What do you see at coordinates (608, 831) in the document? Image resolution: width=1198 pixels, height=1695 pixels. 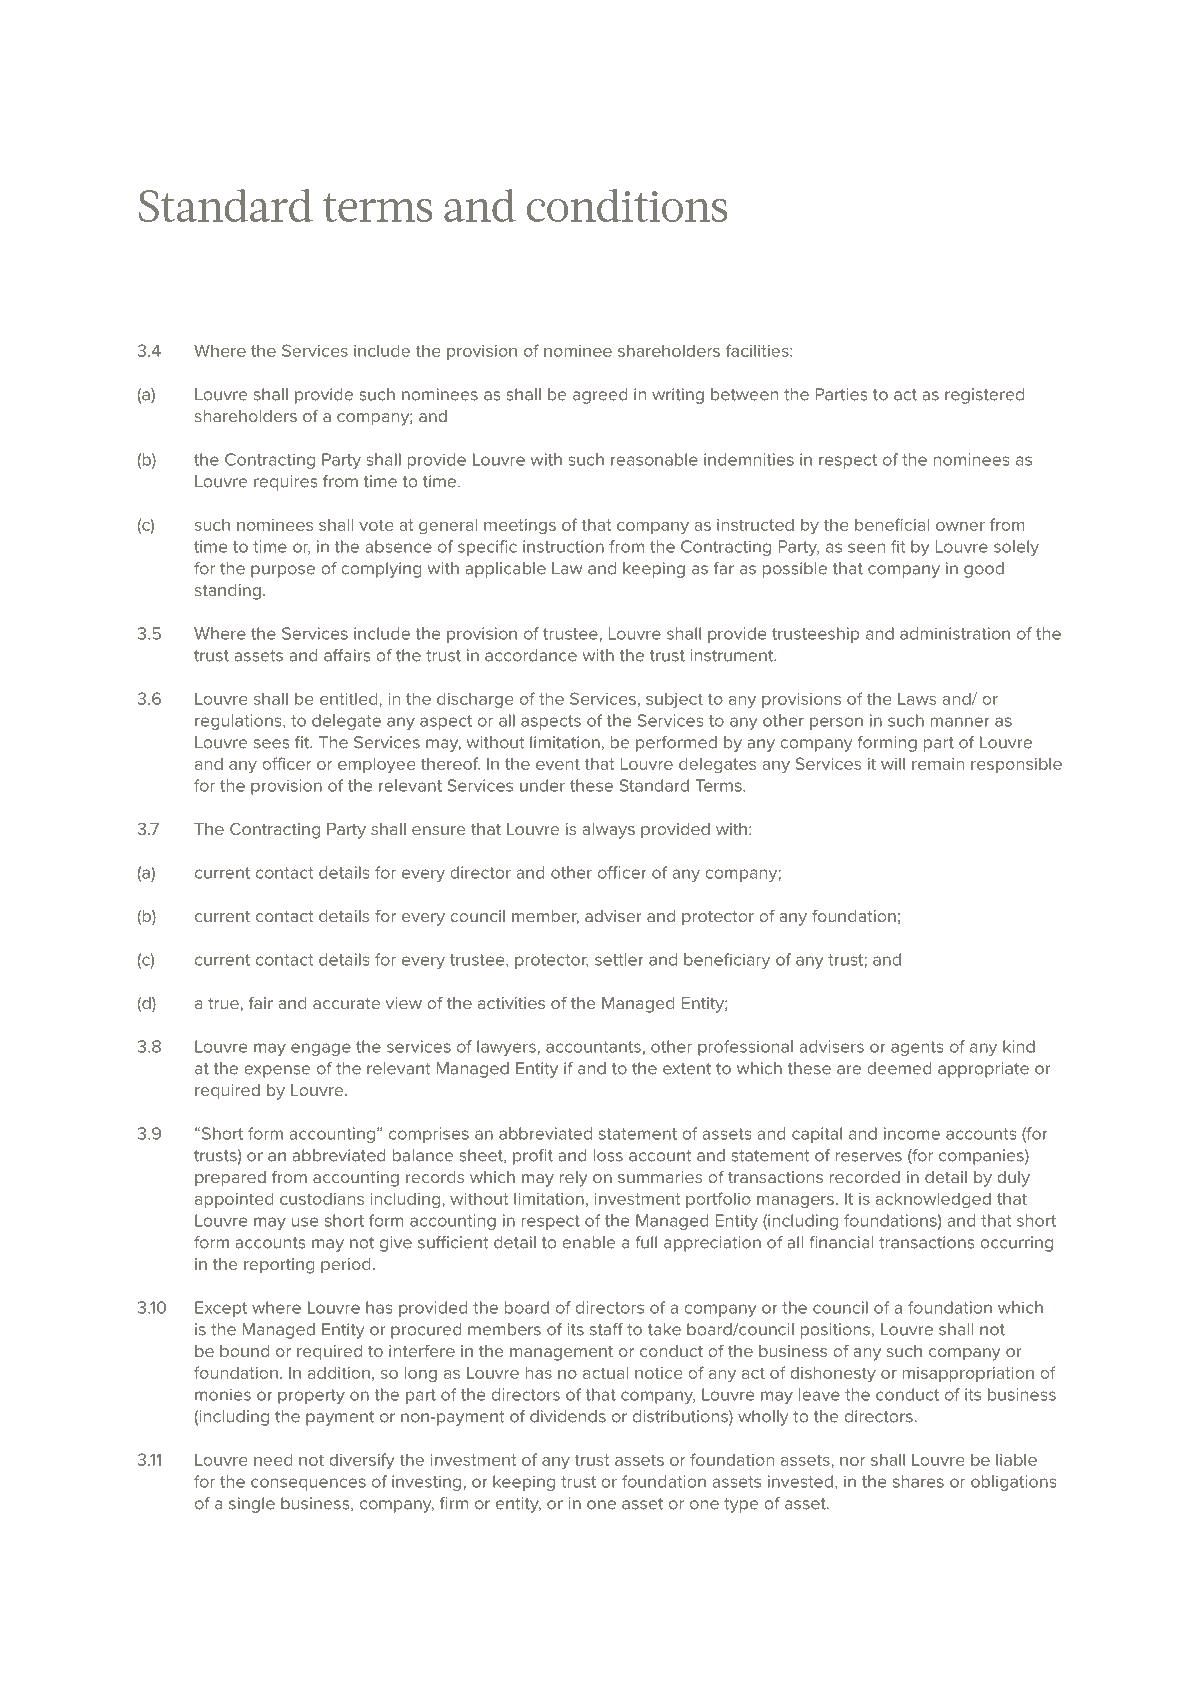 I see `always` at bounding box center [608, 831].
